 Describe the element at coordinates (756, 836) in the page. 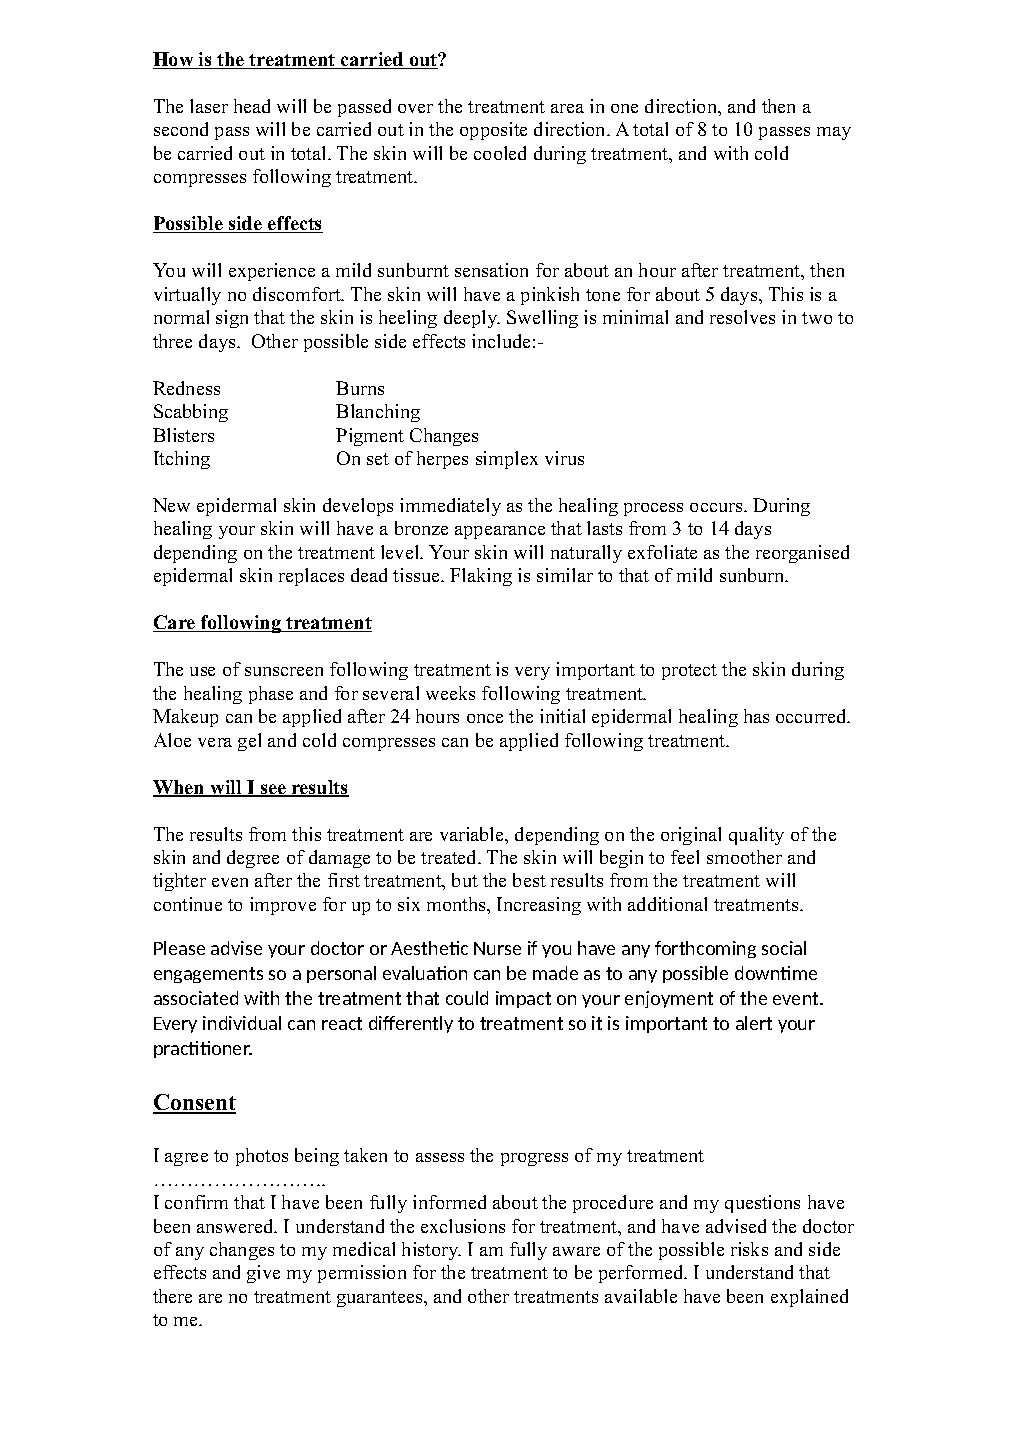

I see `quality` at that location.
